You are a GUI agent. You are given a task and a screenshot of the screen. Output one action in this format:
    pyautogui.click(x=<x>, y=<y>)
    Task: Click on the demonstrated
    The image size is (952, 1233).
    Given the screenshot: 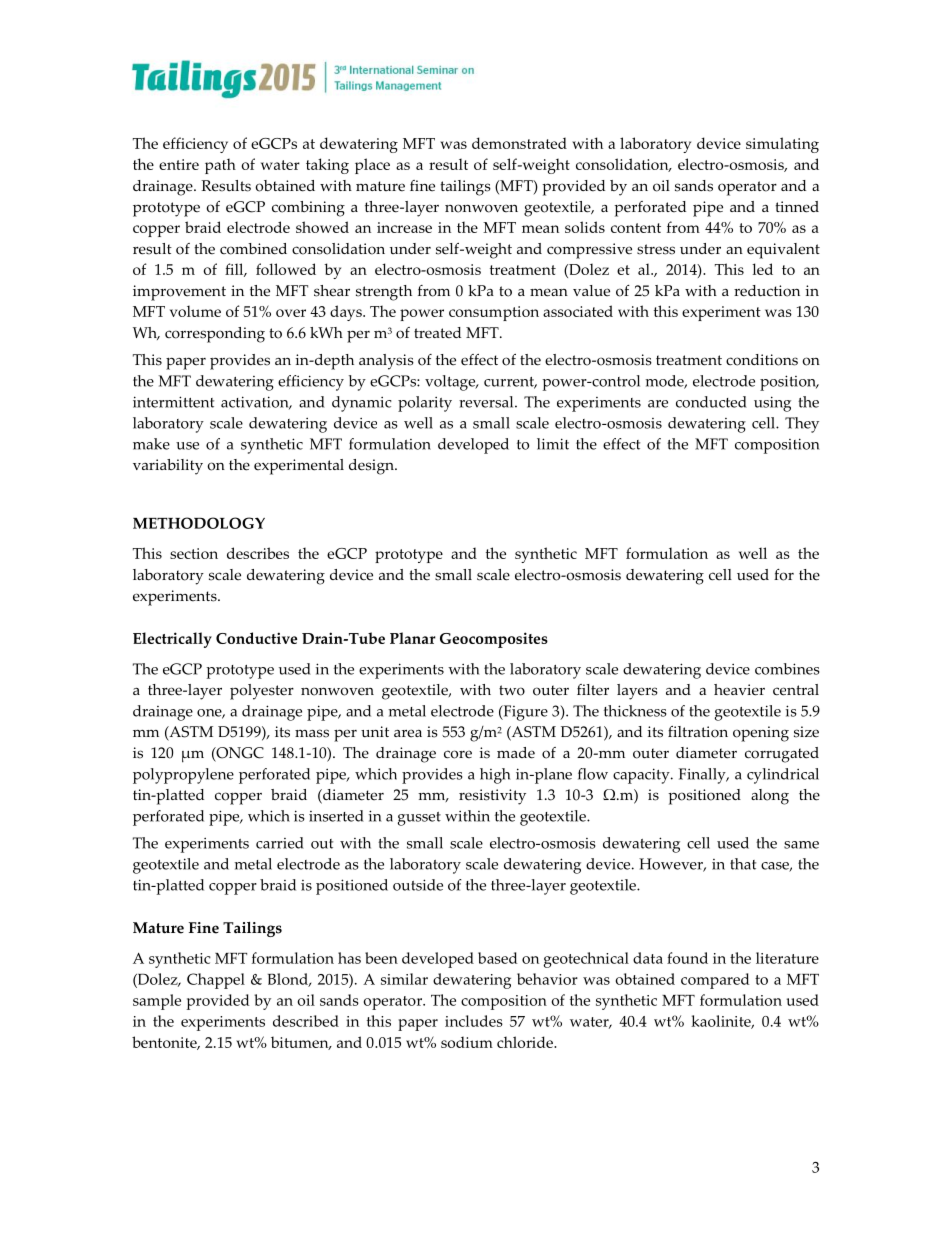 What is the action you would take?
    pyautogui.click(x=519, y=143)
